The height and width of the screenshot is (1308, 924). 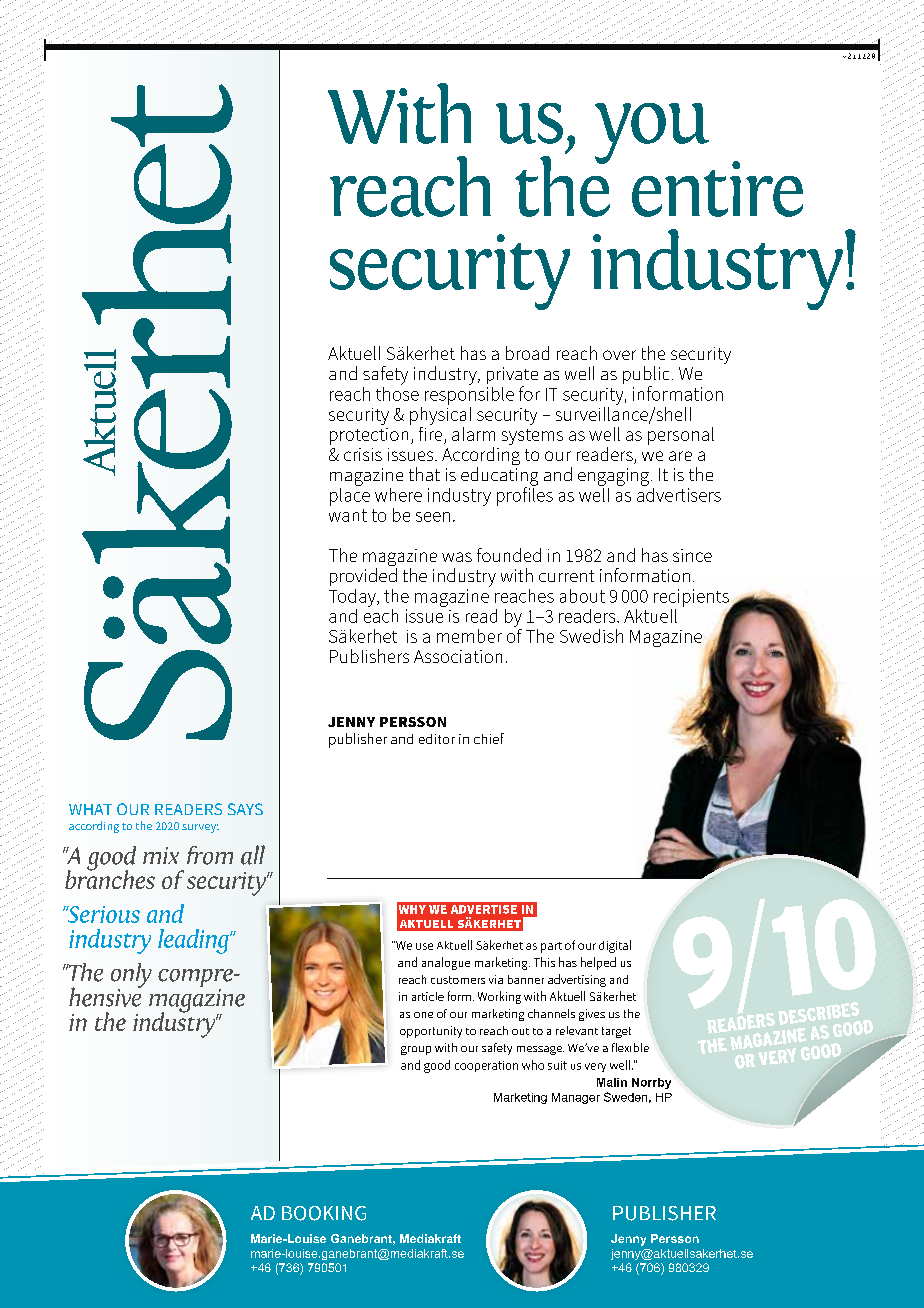 What do you see at coordinates (527, 353) in the screenshot?
I see `broad` at bounding box center [527, 353].
